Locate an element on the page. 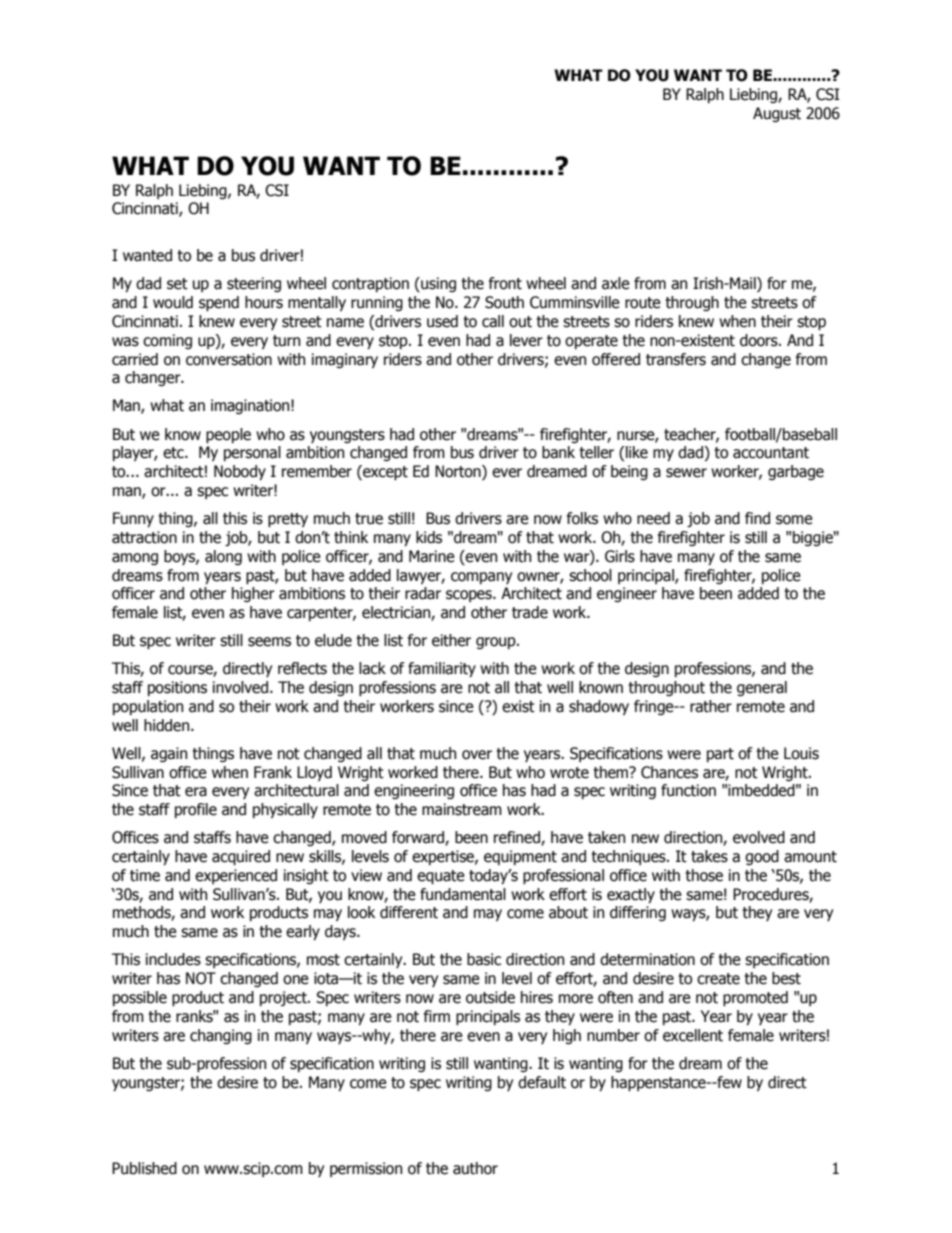 Image resolution: width=952 pixels, height=1233 pixels. those is located at coordinates (704, 875).
